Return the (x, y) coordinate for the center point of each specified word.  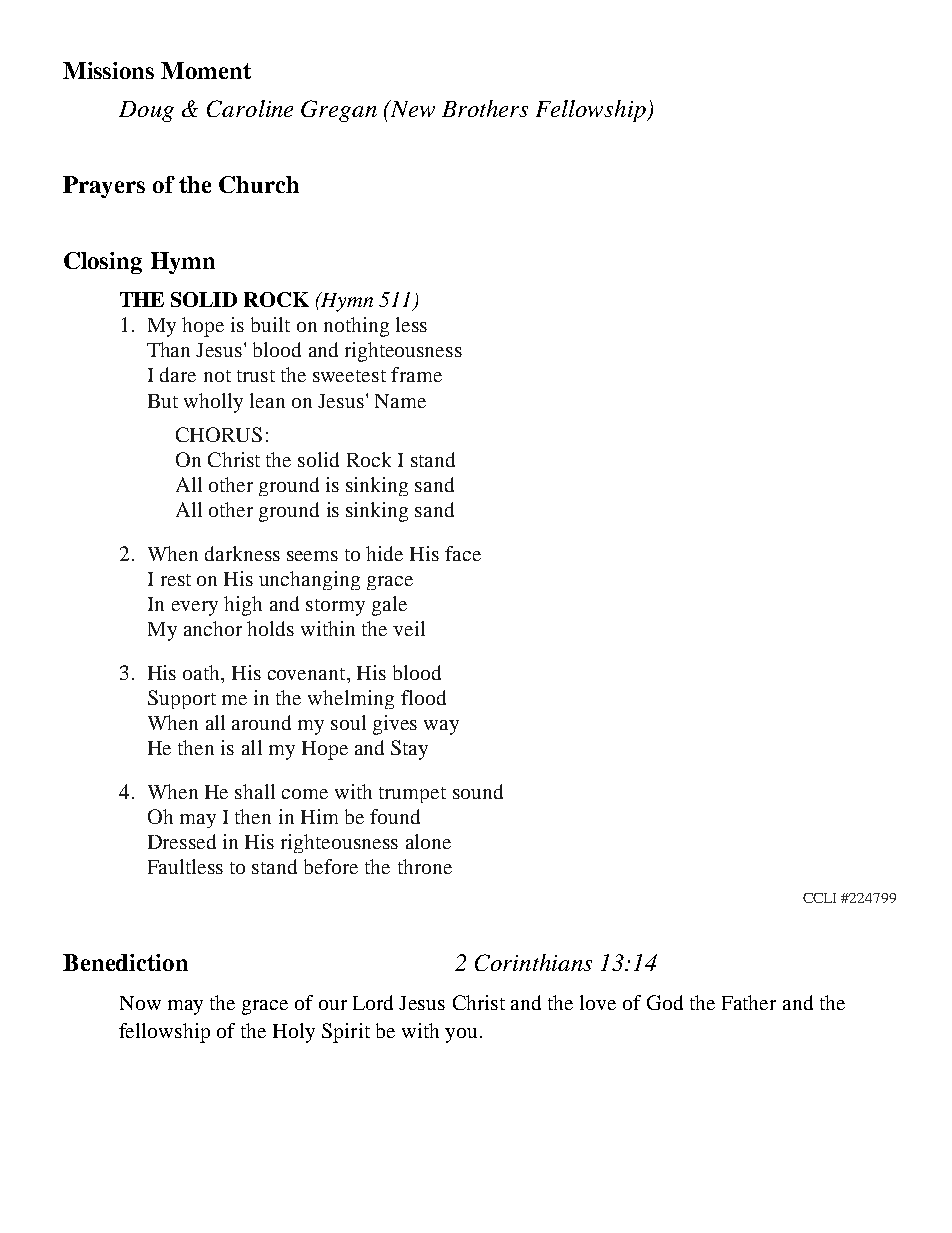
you (461, 1035)
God (665, 1002)
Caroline (250, 108)
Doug (146, 111)
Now (140, 1003)
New (411, 108)
